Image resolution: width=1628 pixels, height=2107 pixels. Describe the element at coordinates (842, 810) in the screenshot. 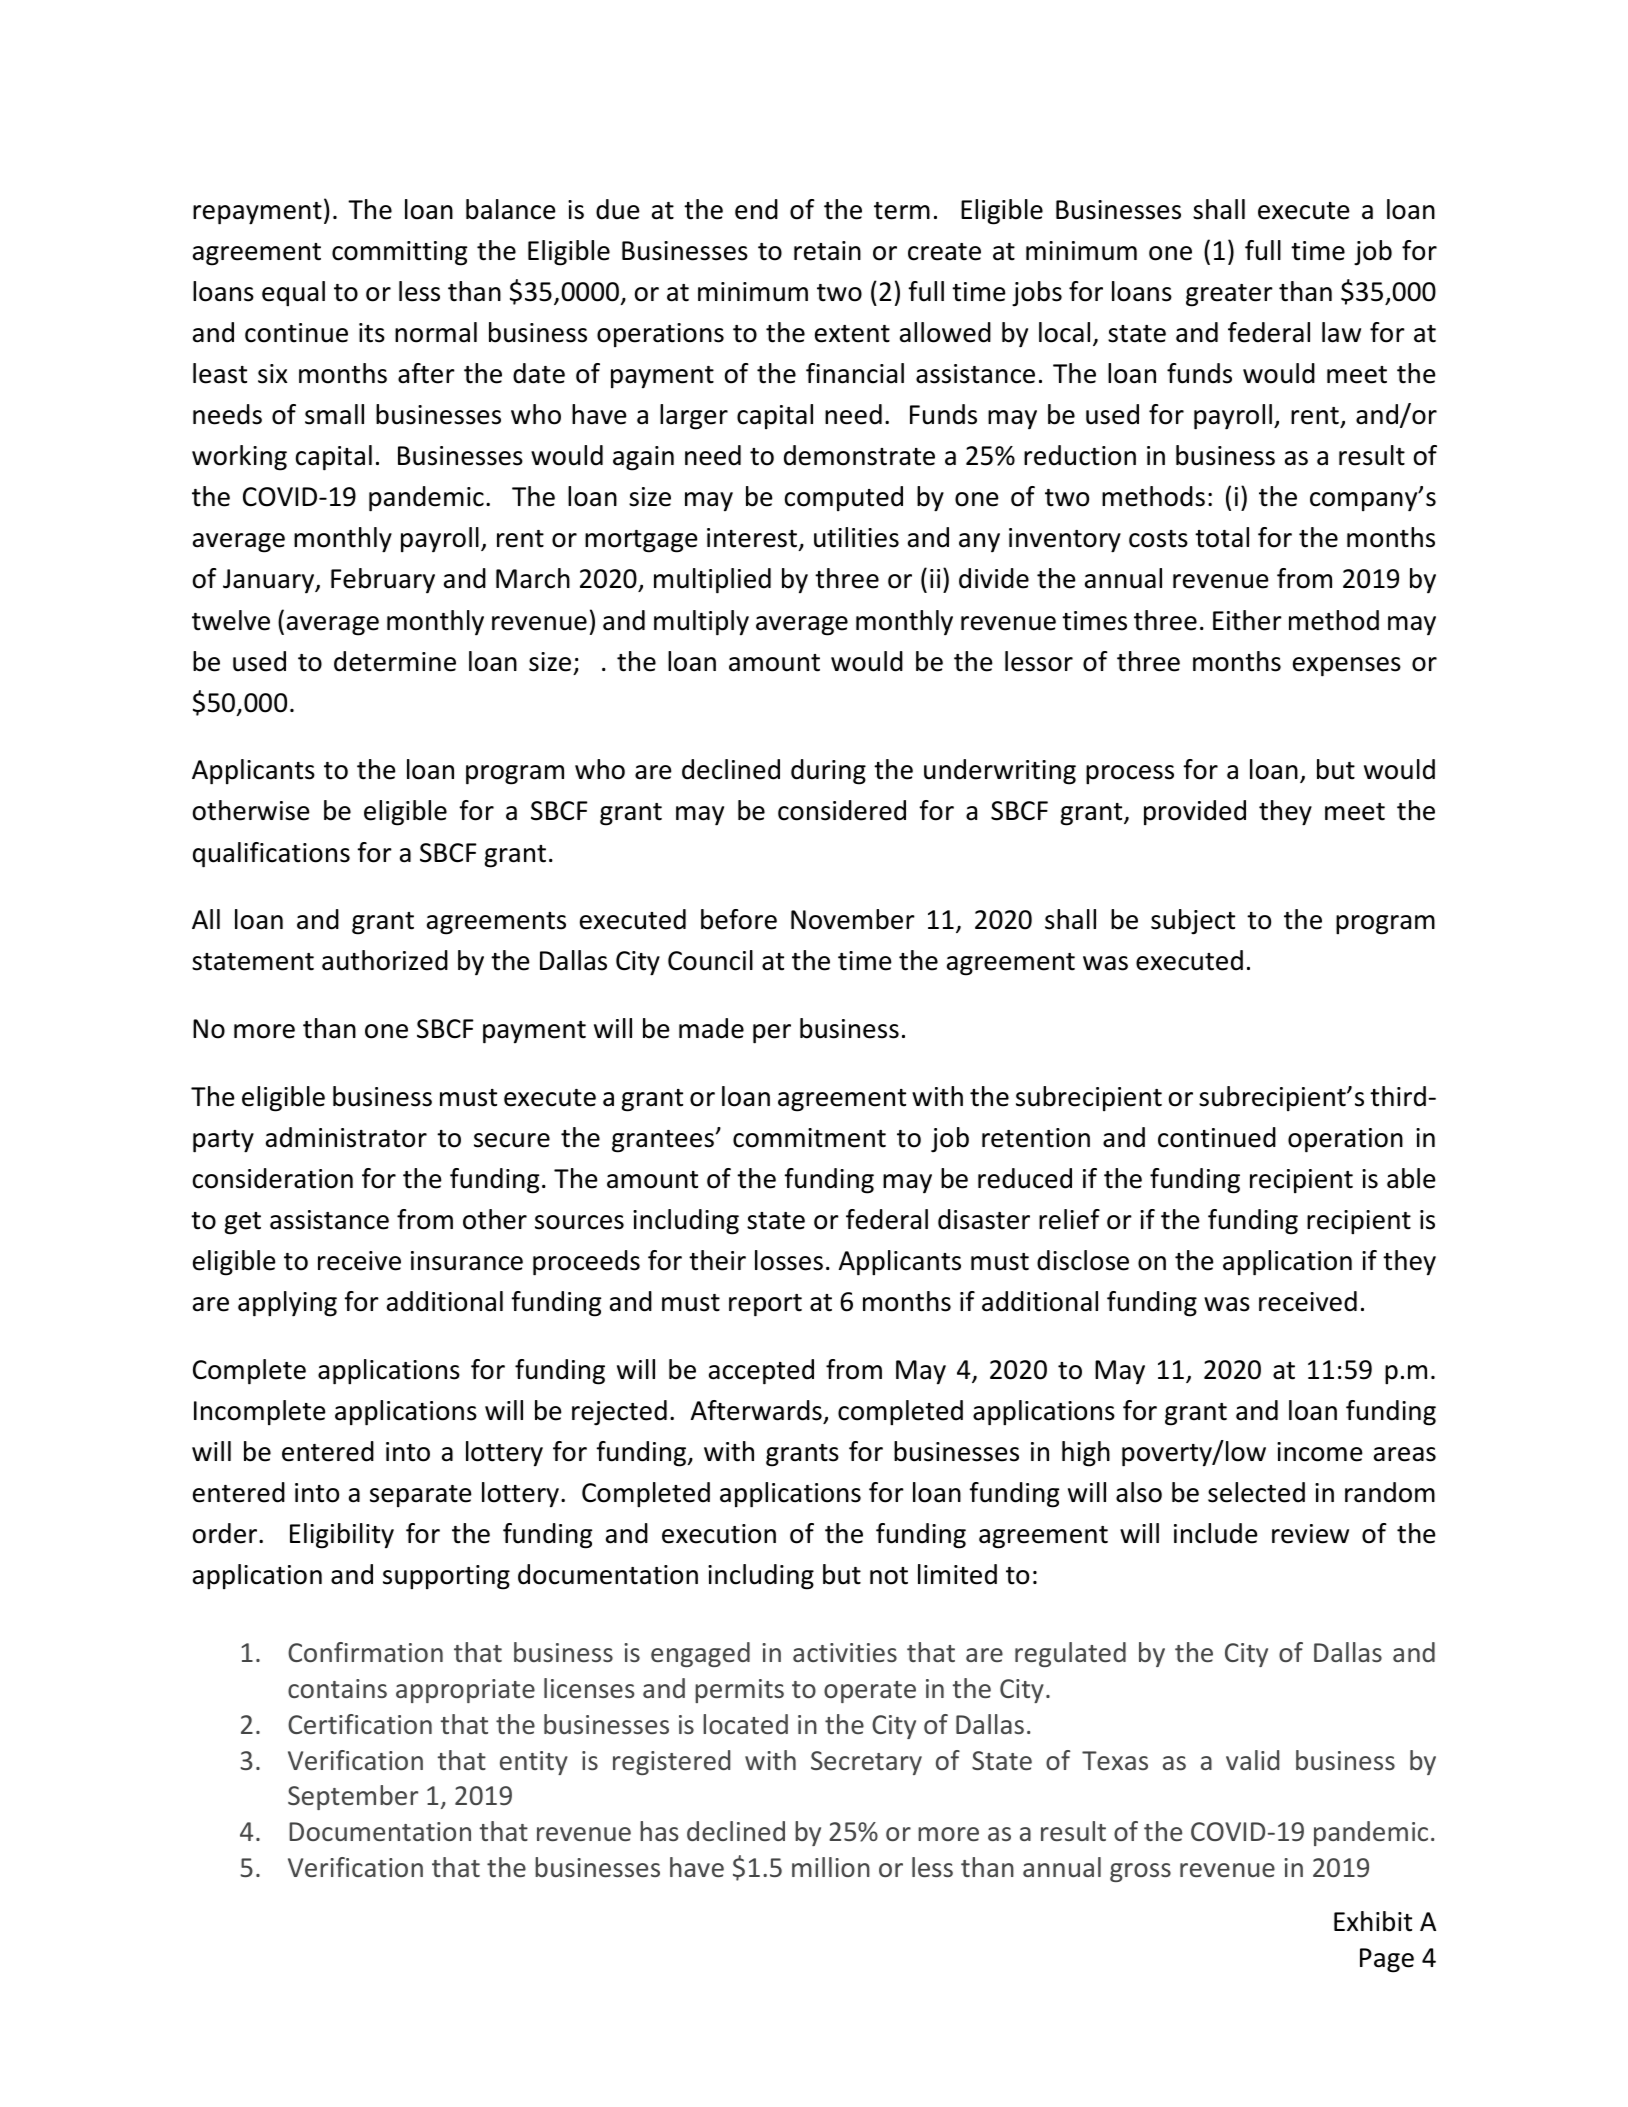

I see `considered` at that location.
